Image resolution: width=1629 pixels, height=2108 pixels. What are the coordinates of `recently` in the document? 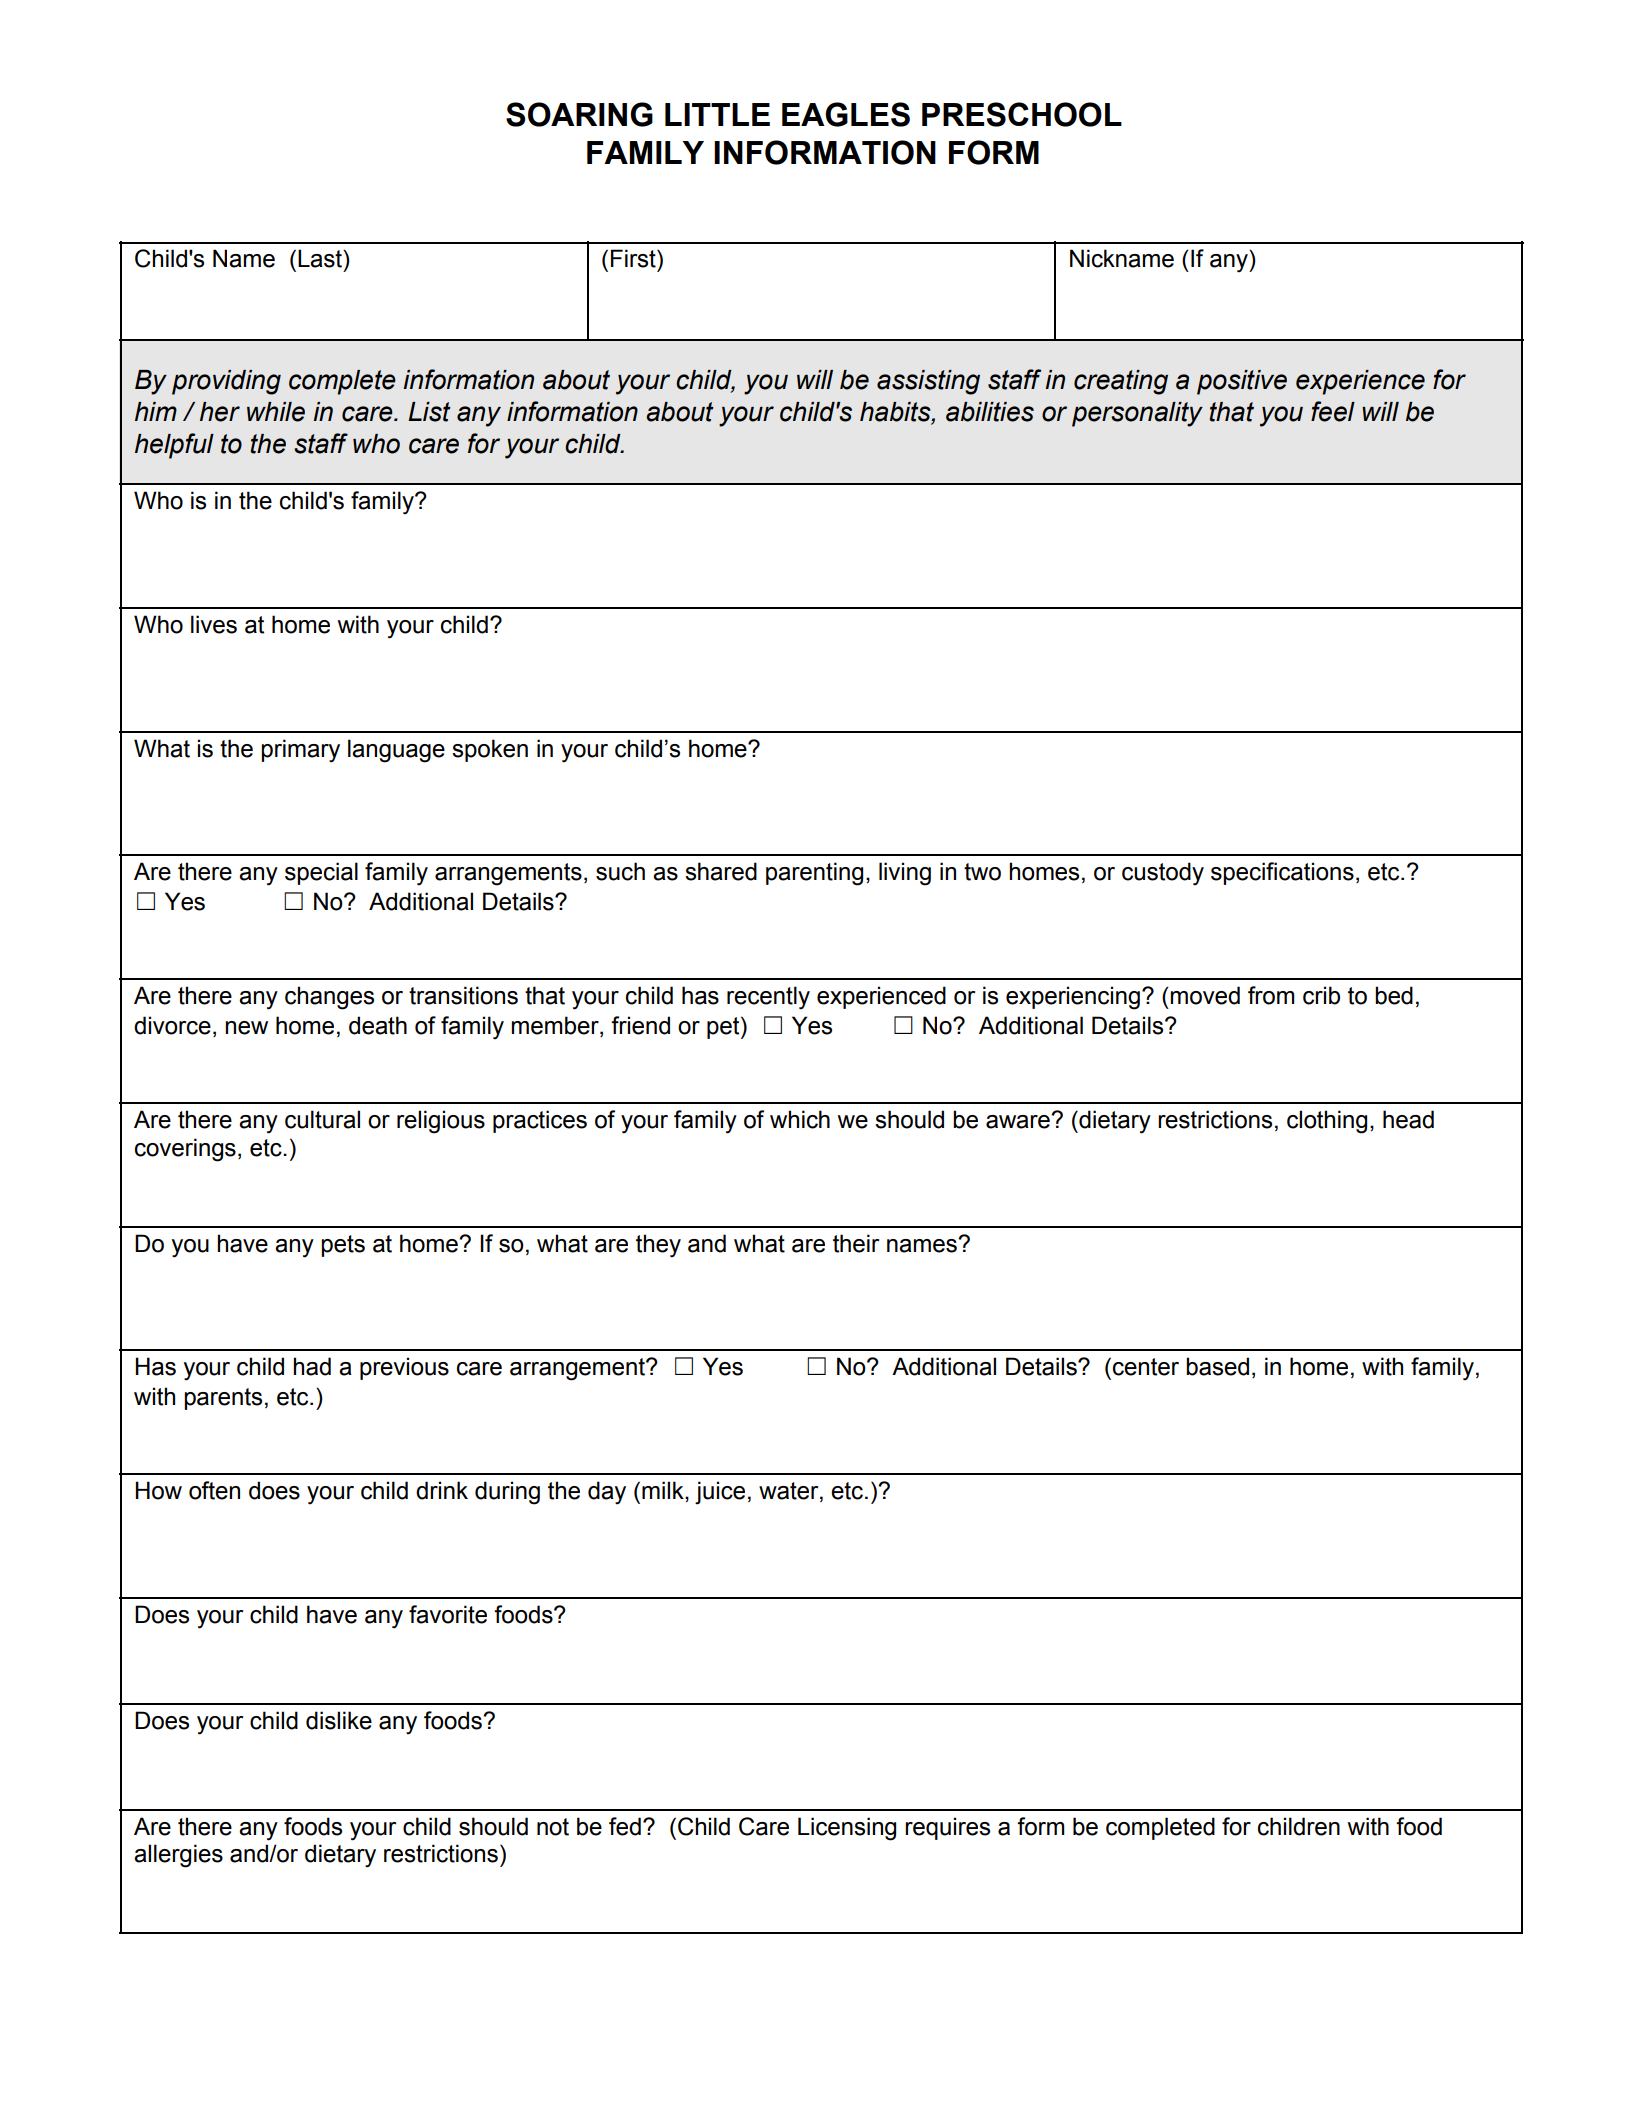 It's located at (768, 998).
